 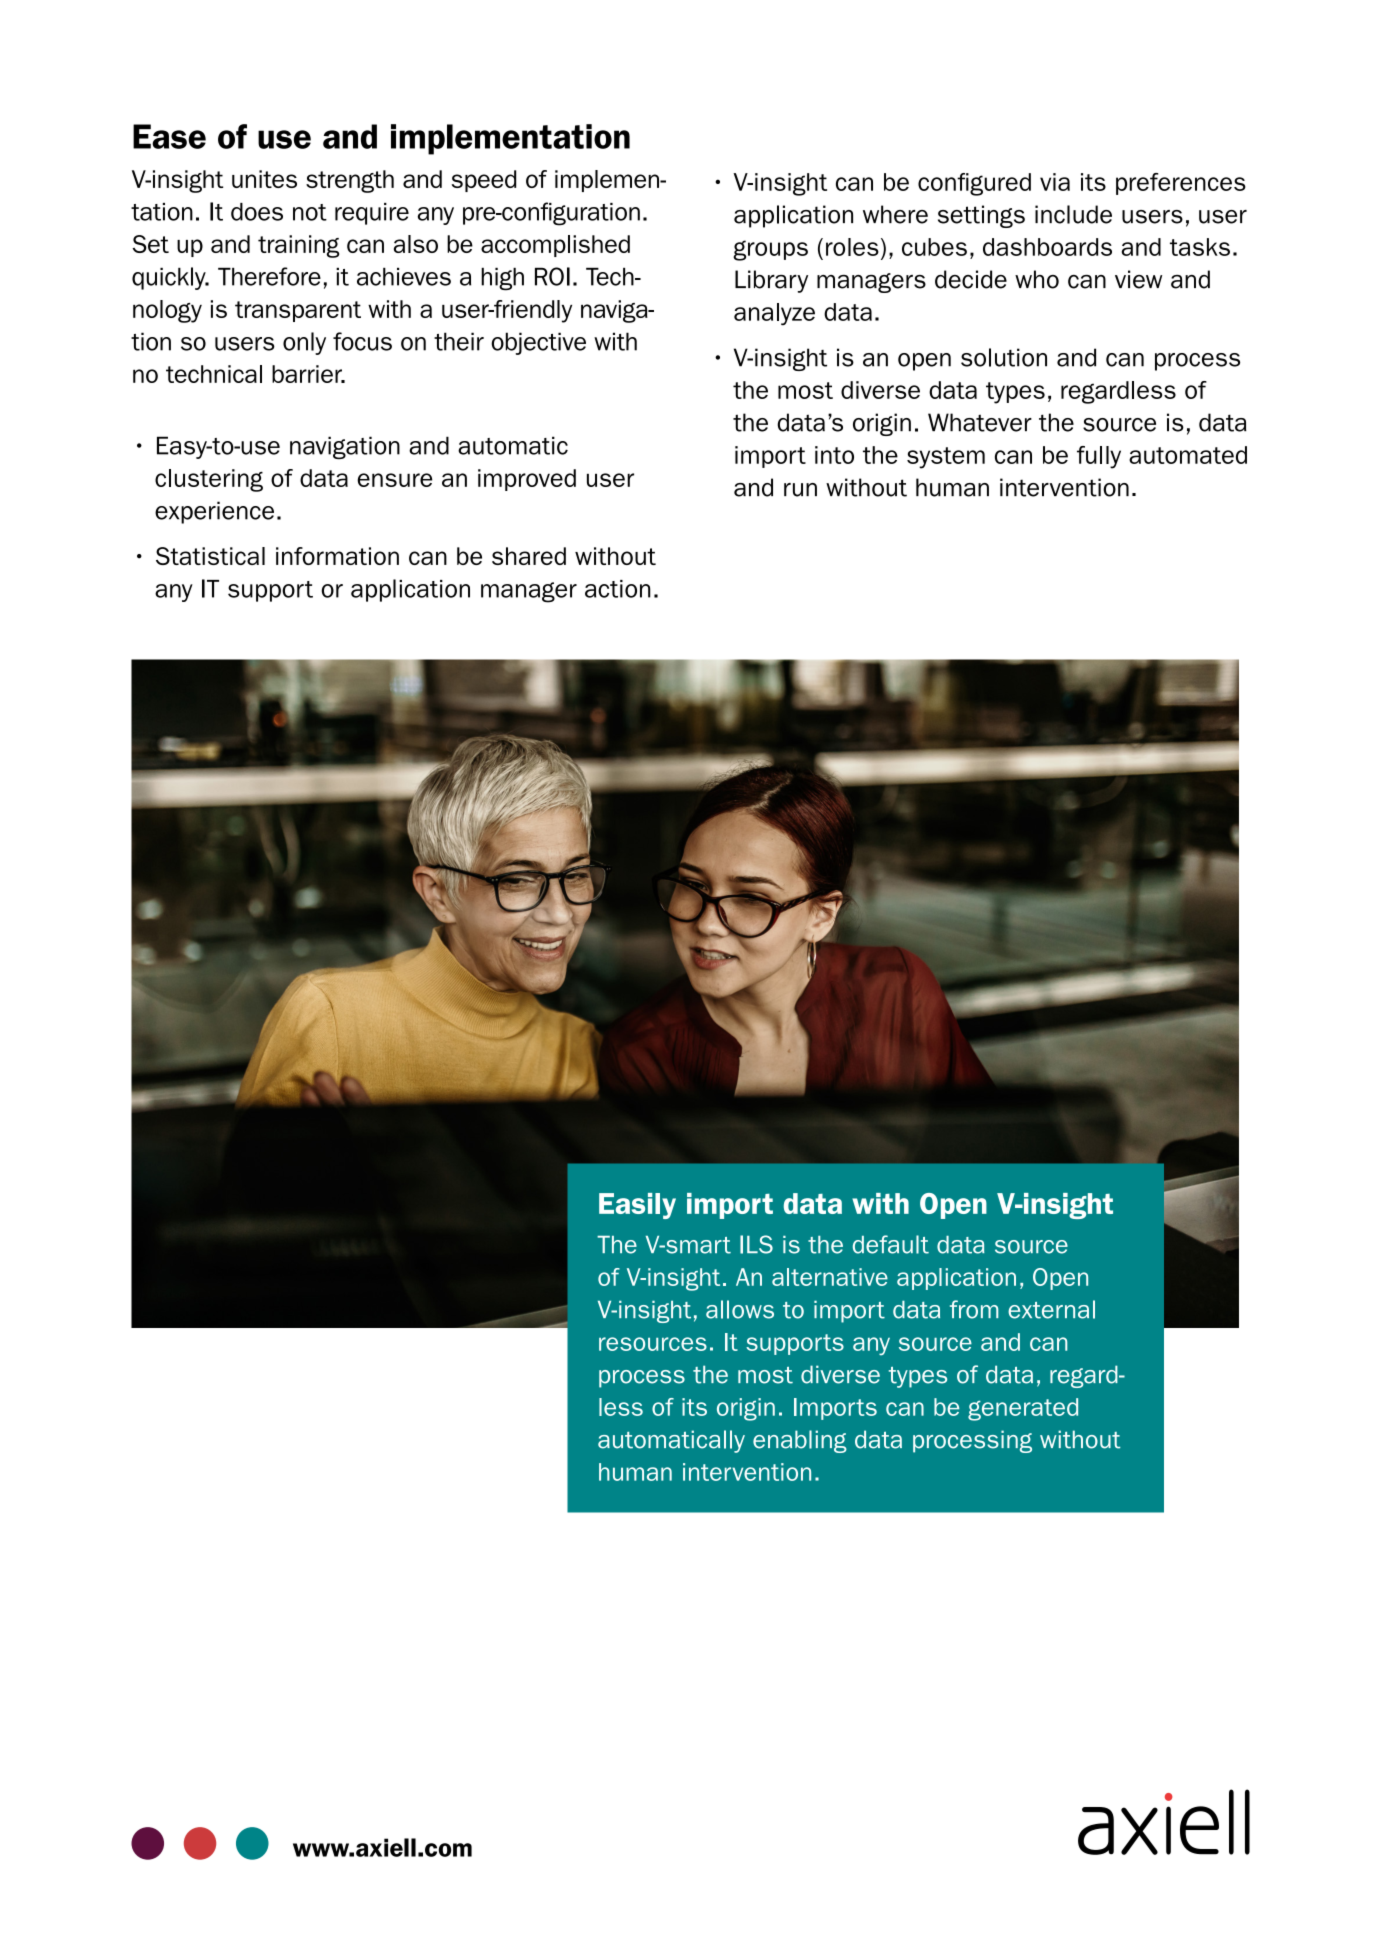 What do you see at coordinates (1055, 182) in the screenshot?
I see `via` at bounding box center [1055, 182].
